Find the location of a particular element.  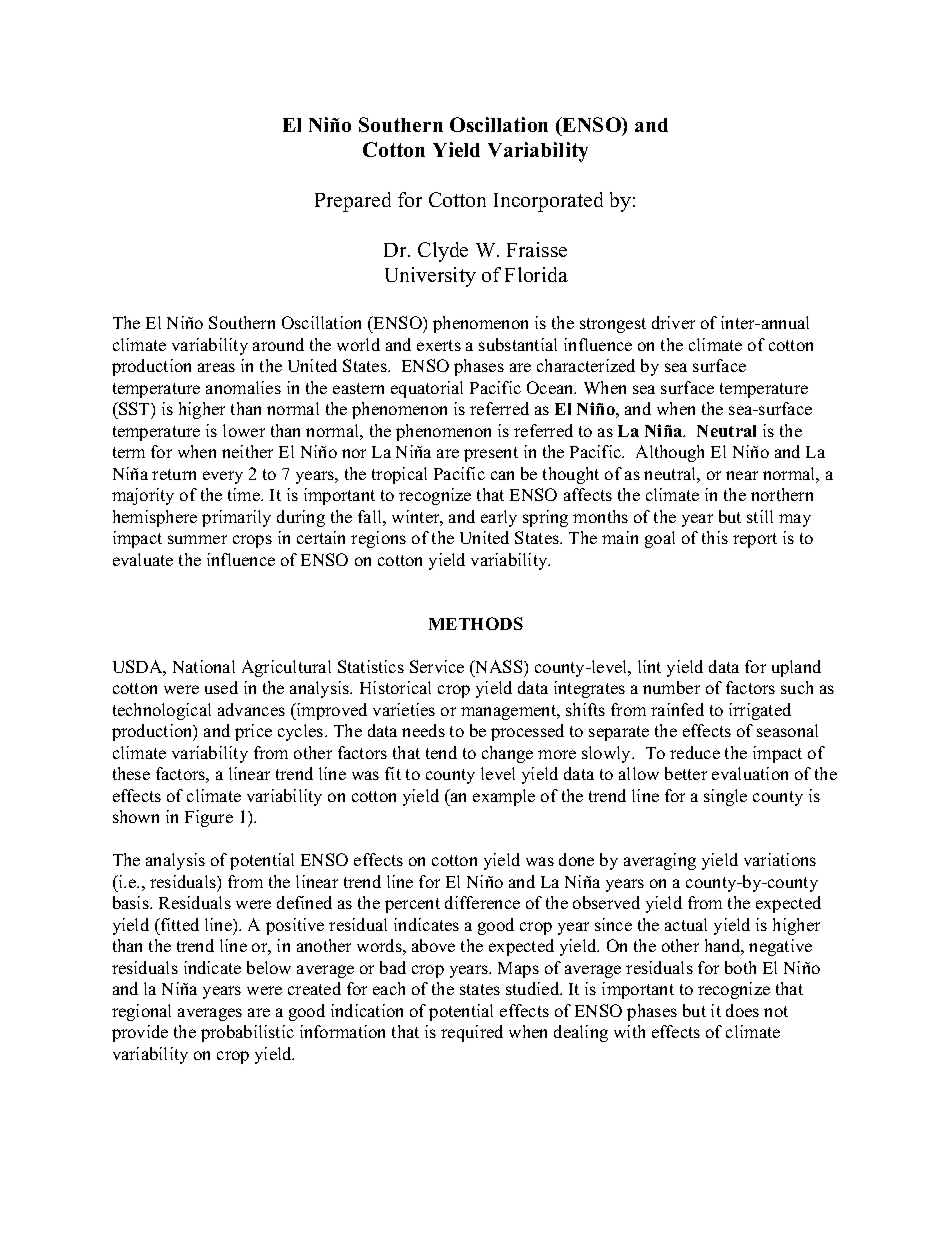

lower is located at coordinates (244, 430).
